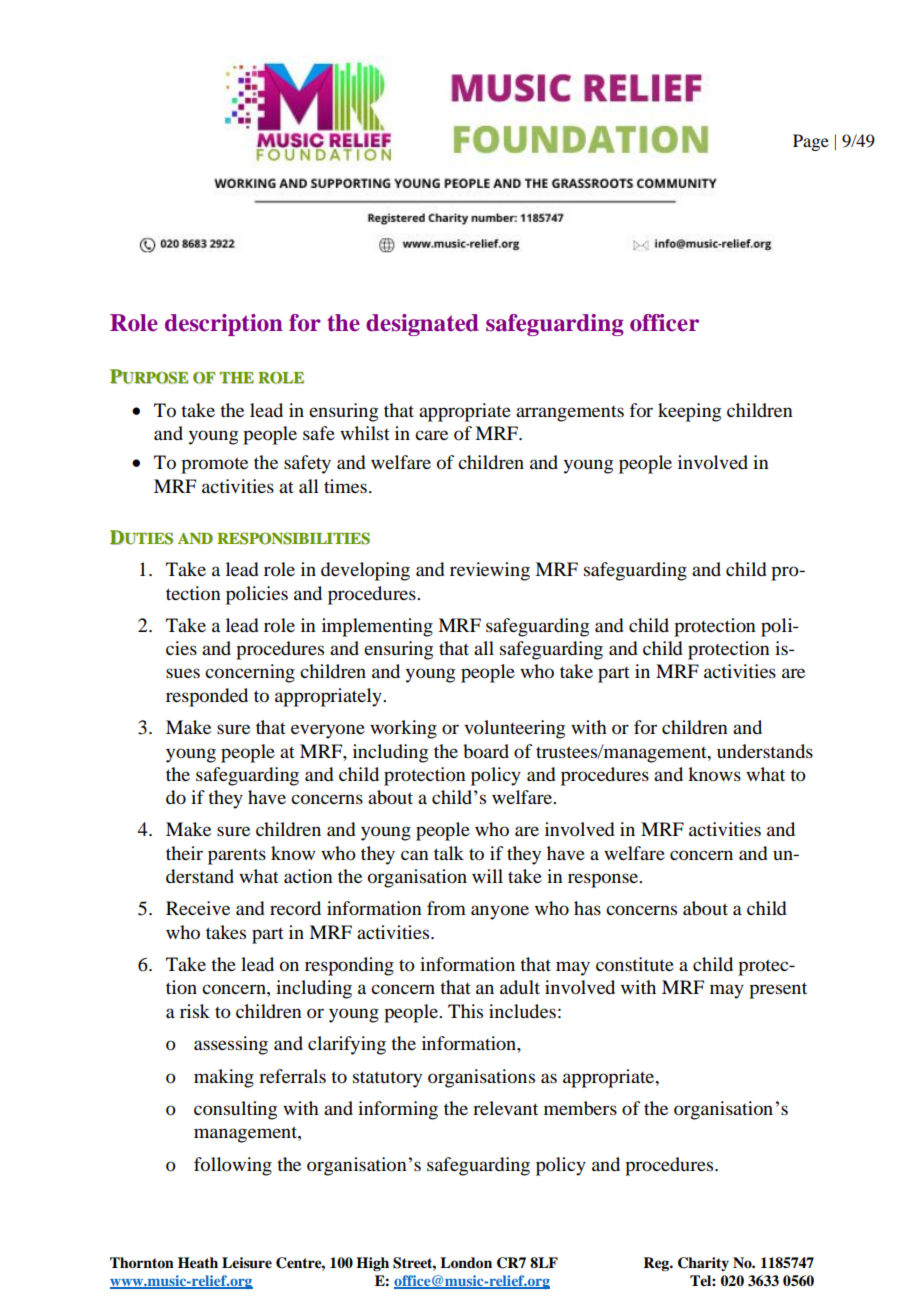 The height and width of the screenshot is (1307, 924). Describe the element at coordinates (811, 142) in the screenshot. I see `Page` at that location.
